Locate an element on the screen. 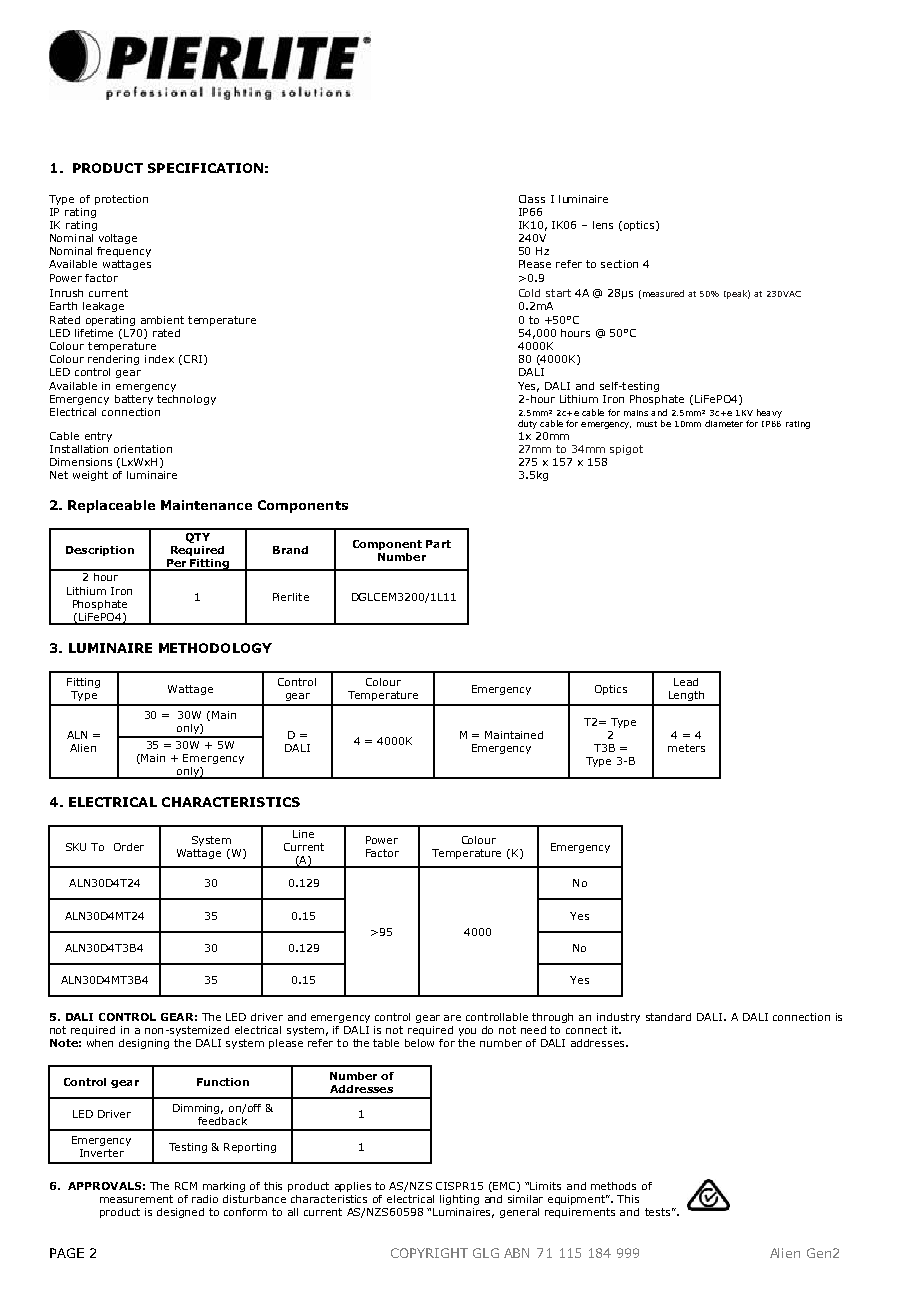 The height and width of the screenshot is (1291, 913). voltage is located at coordinates (118, 239).
